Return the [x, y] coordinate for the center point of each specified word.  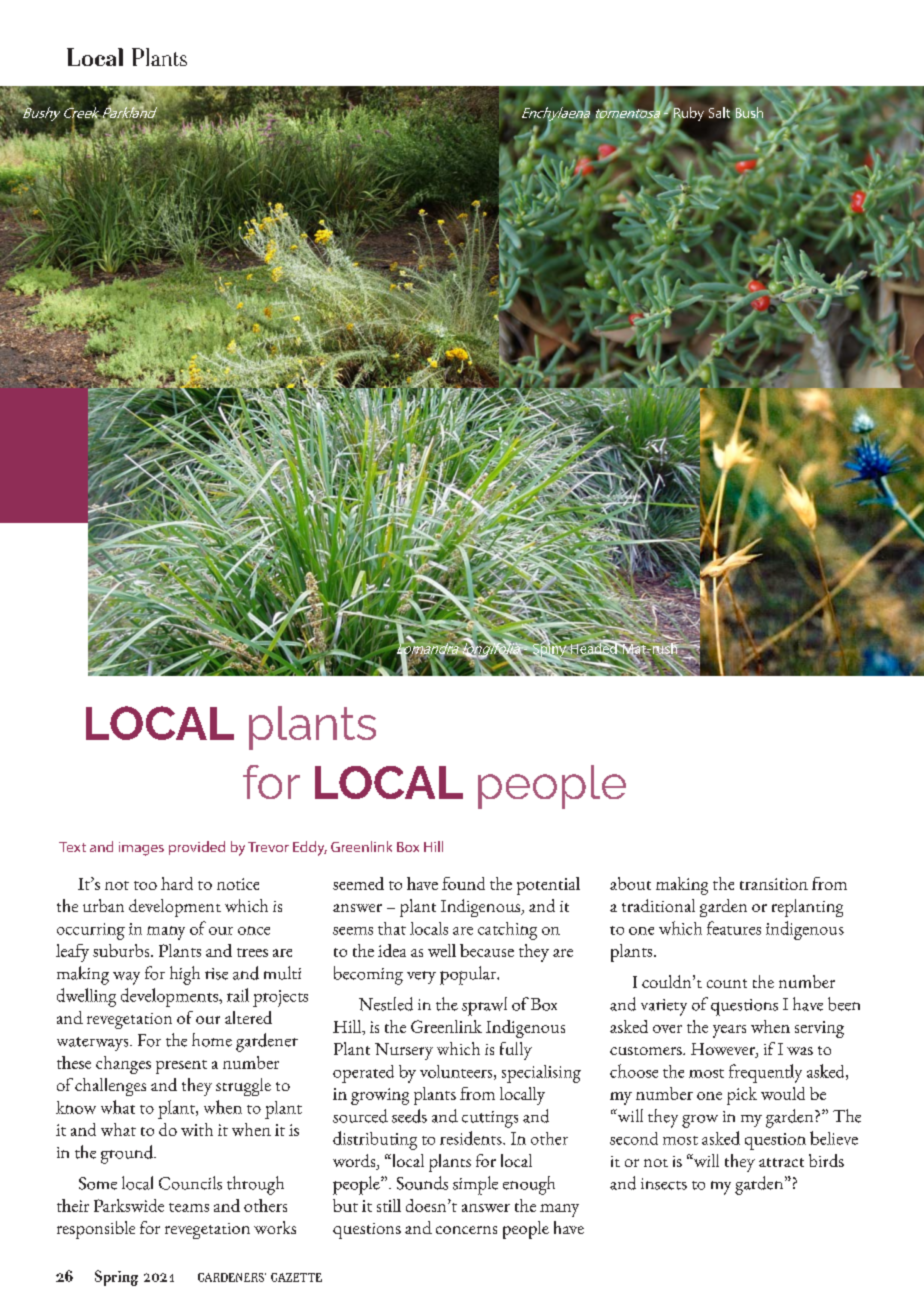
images [141, 849]
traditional [658, 905]
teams [189, 1207]
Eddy [310, 848]
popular [469, 975]
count [727, 983]
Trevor [268, 847]
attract [781, 1162]
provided [197, 848]
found [463, 883]
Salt [721, 112]
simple [475, 1185]
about [630, 883]
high [185, 975]
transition [774, 884]
